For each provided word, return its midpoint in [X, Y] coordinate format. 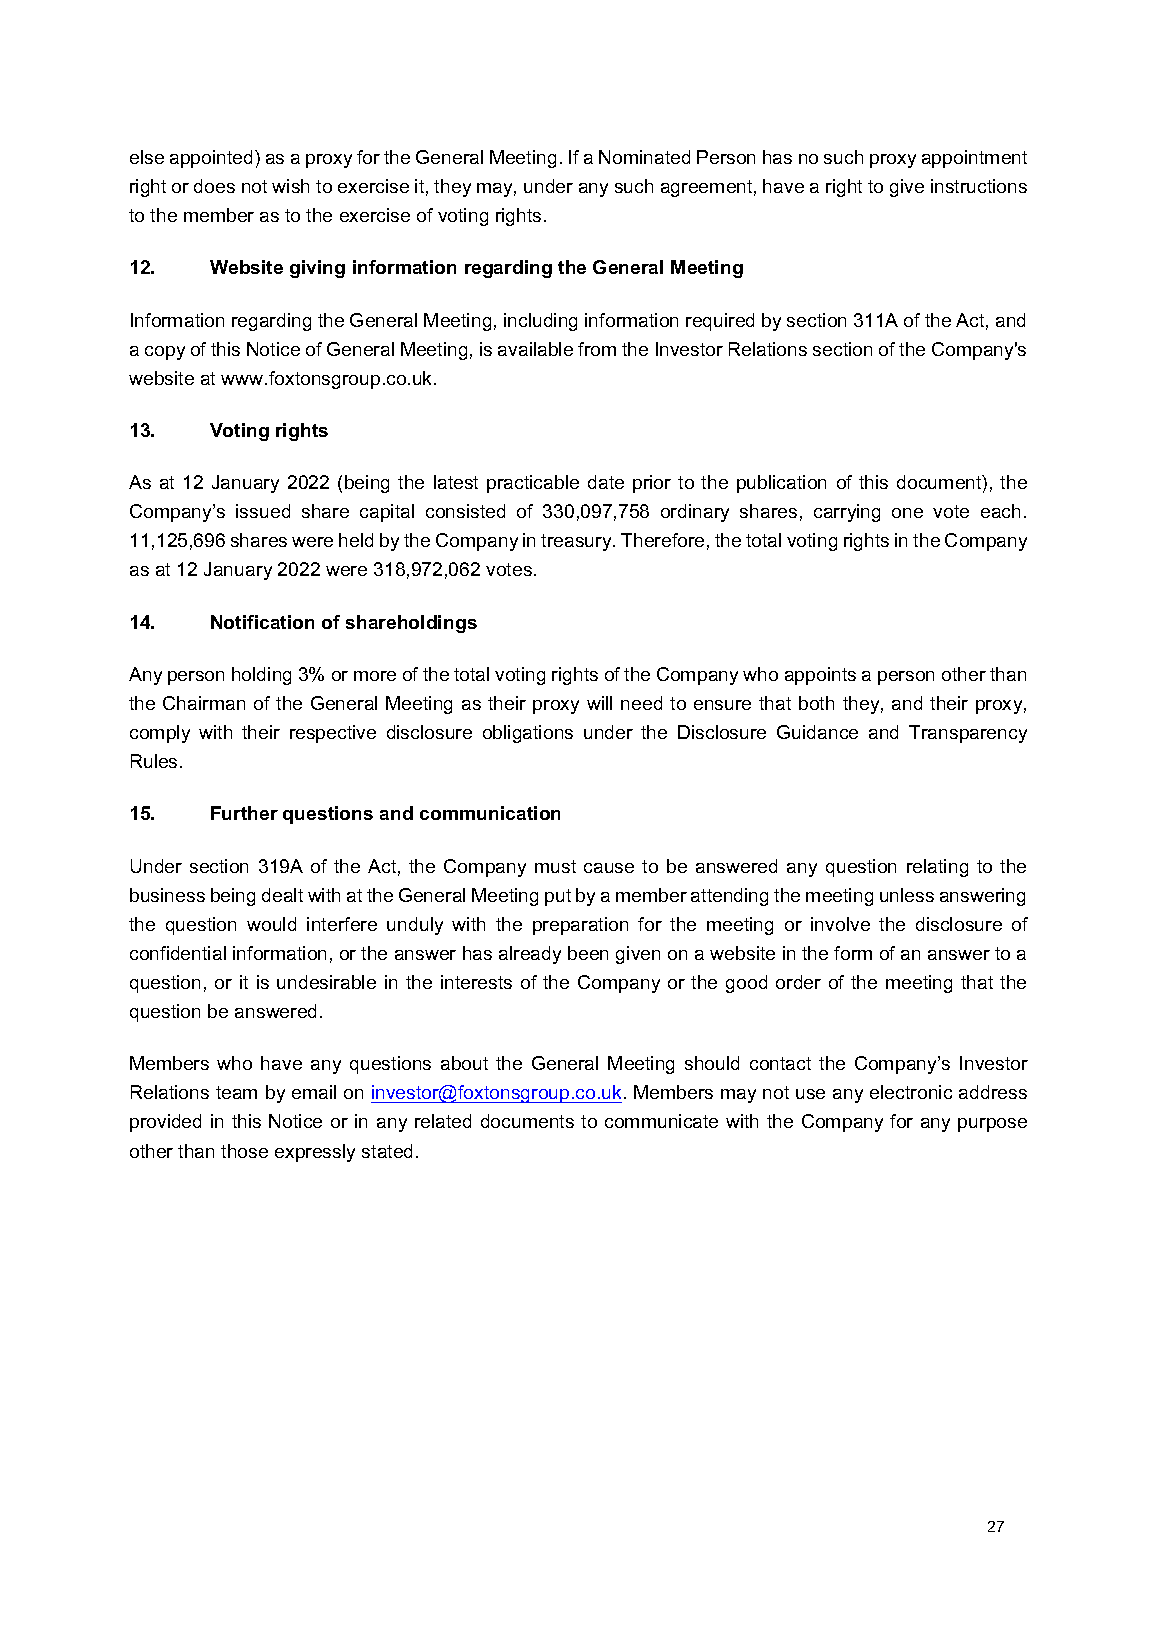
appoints [820, 676]
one [907, 513]
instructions [979, 186]
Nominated [644, 157]
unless [907, 895]
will [599, 703]
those [244, 1151]
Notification [262, 622]
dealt [282, 895]
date [606, 482]
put [558, 897]
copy [165, 353]
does [214, 186]
